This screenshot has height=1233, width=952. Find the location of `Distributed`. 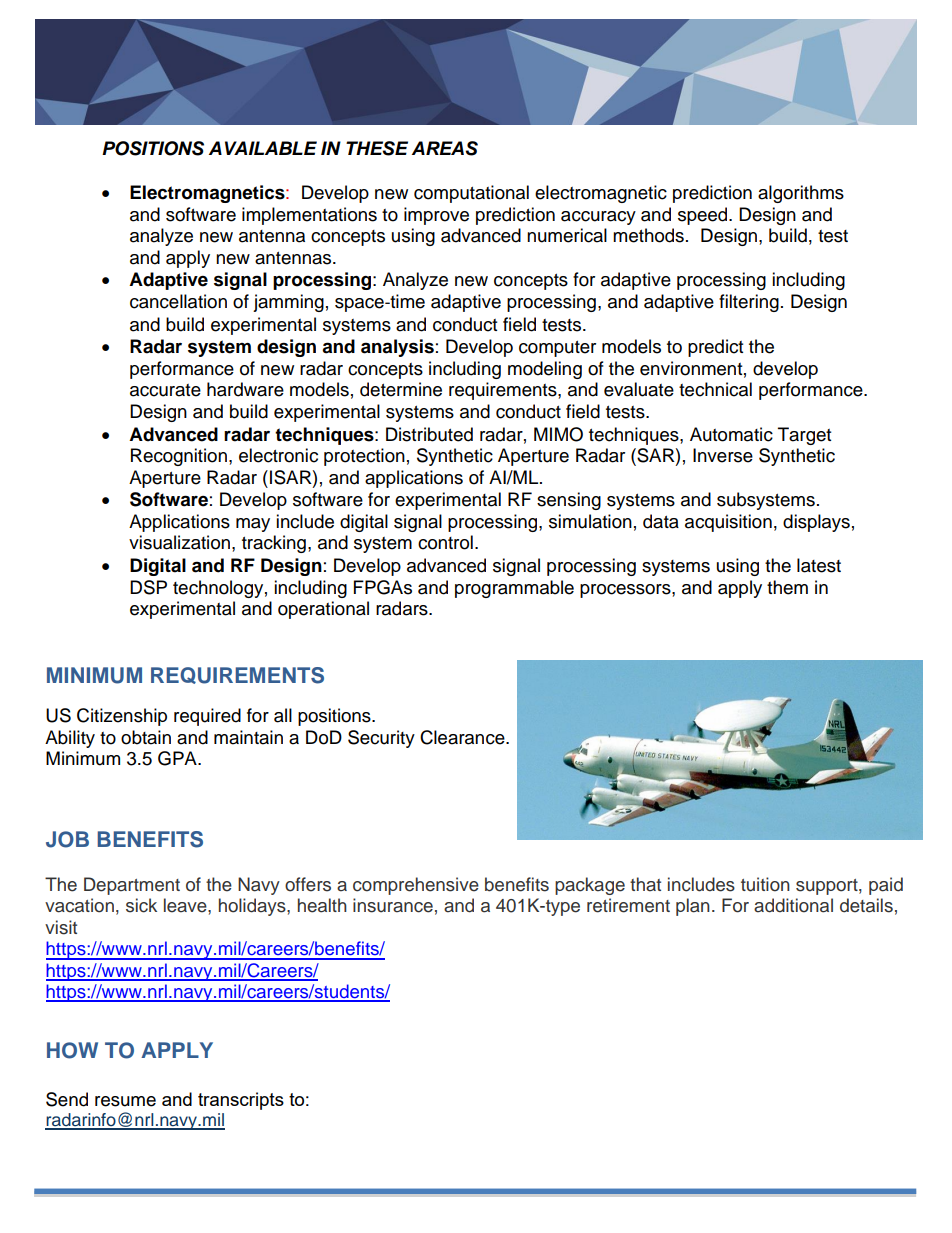

Distributed is located at coordinates (429, 434).
